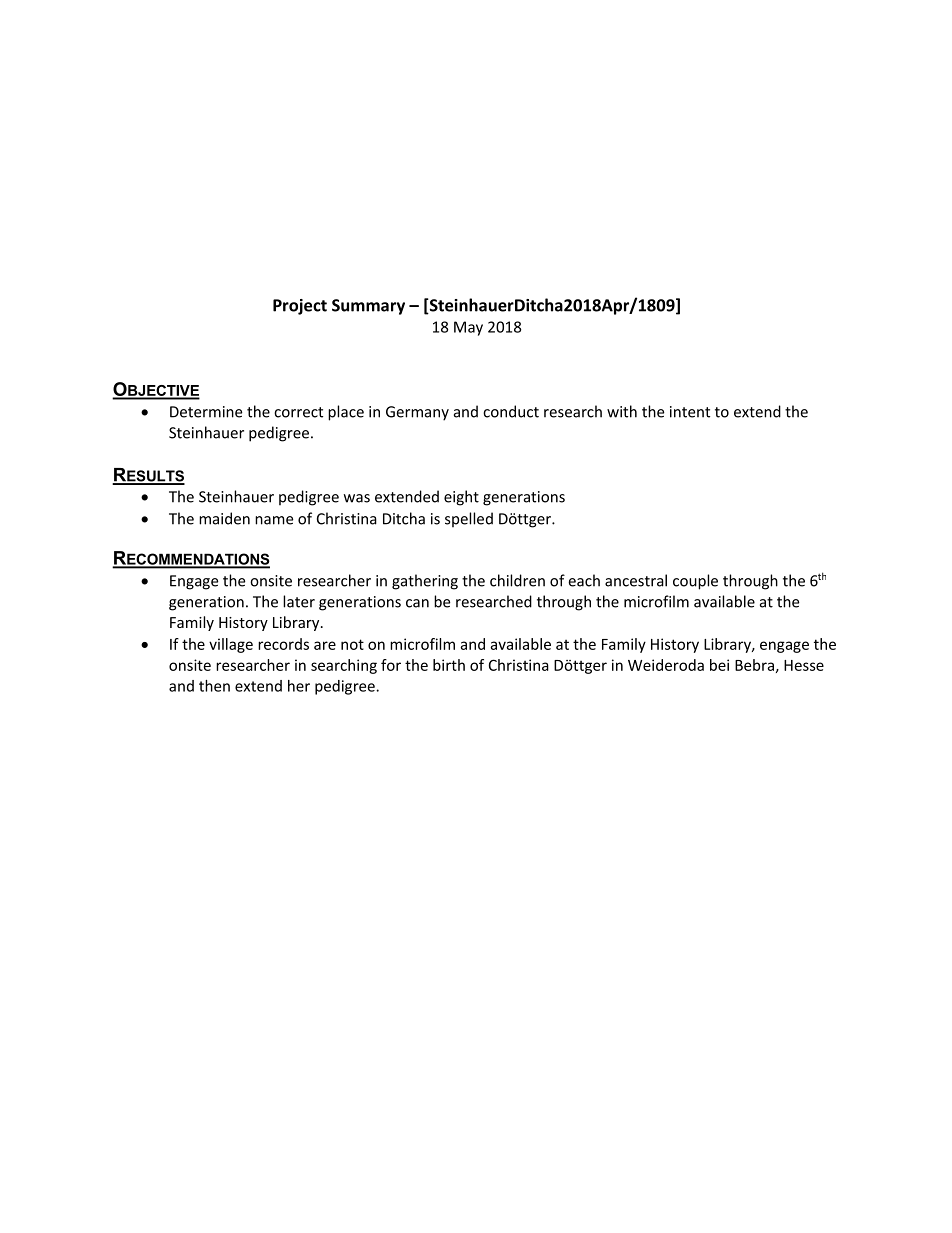 This image has height=1233, width=952. What do you see at coordinates (300, 307) in the image?
I see `Project` at bounding box center [300, 307].
